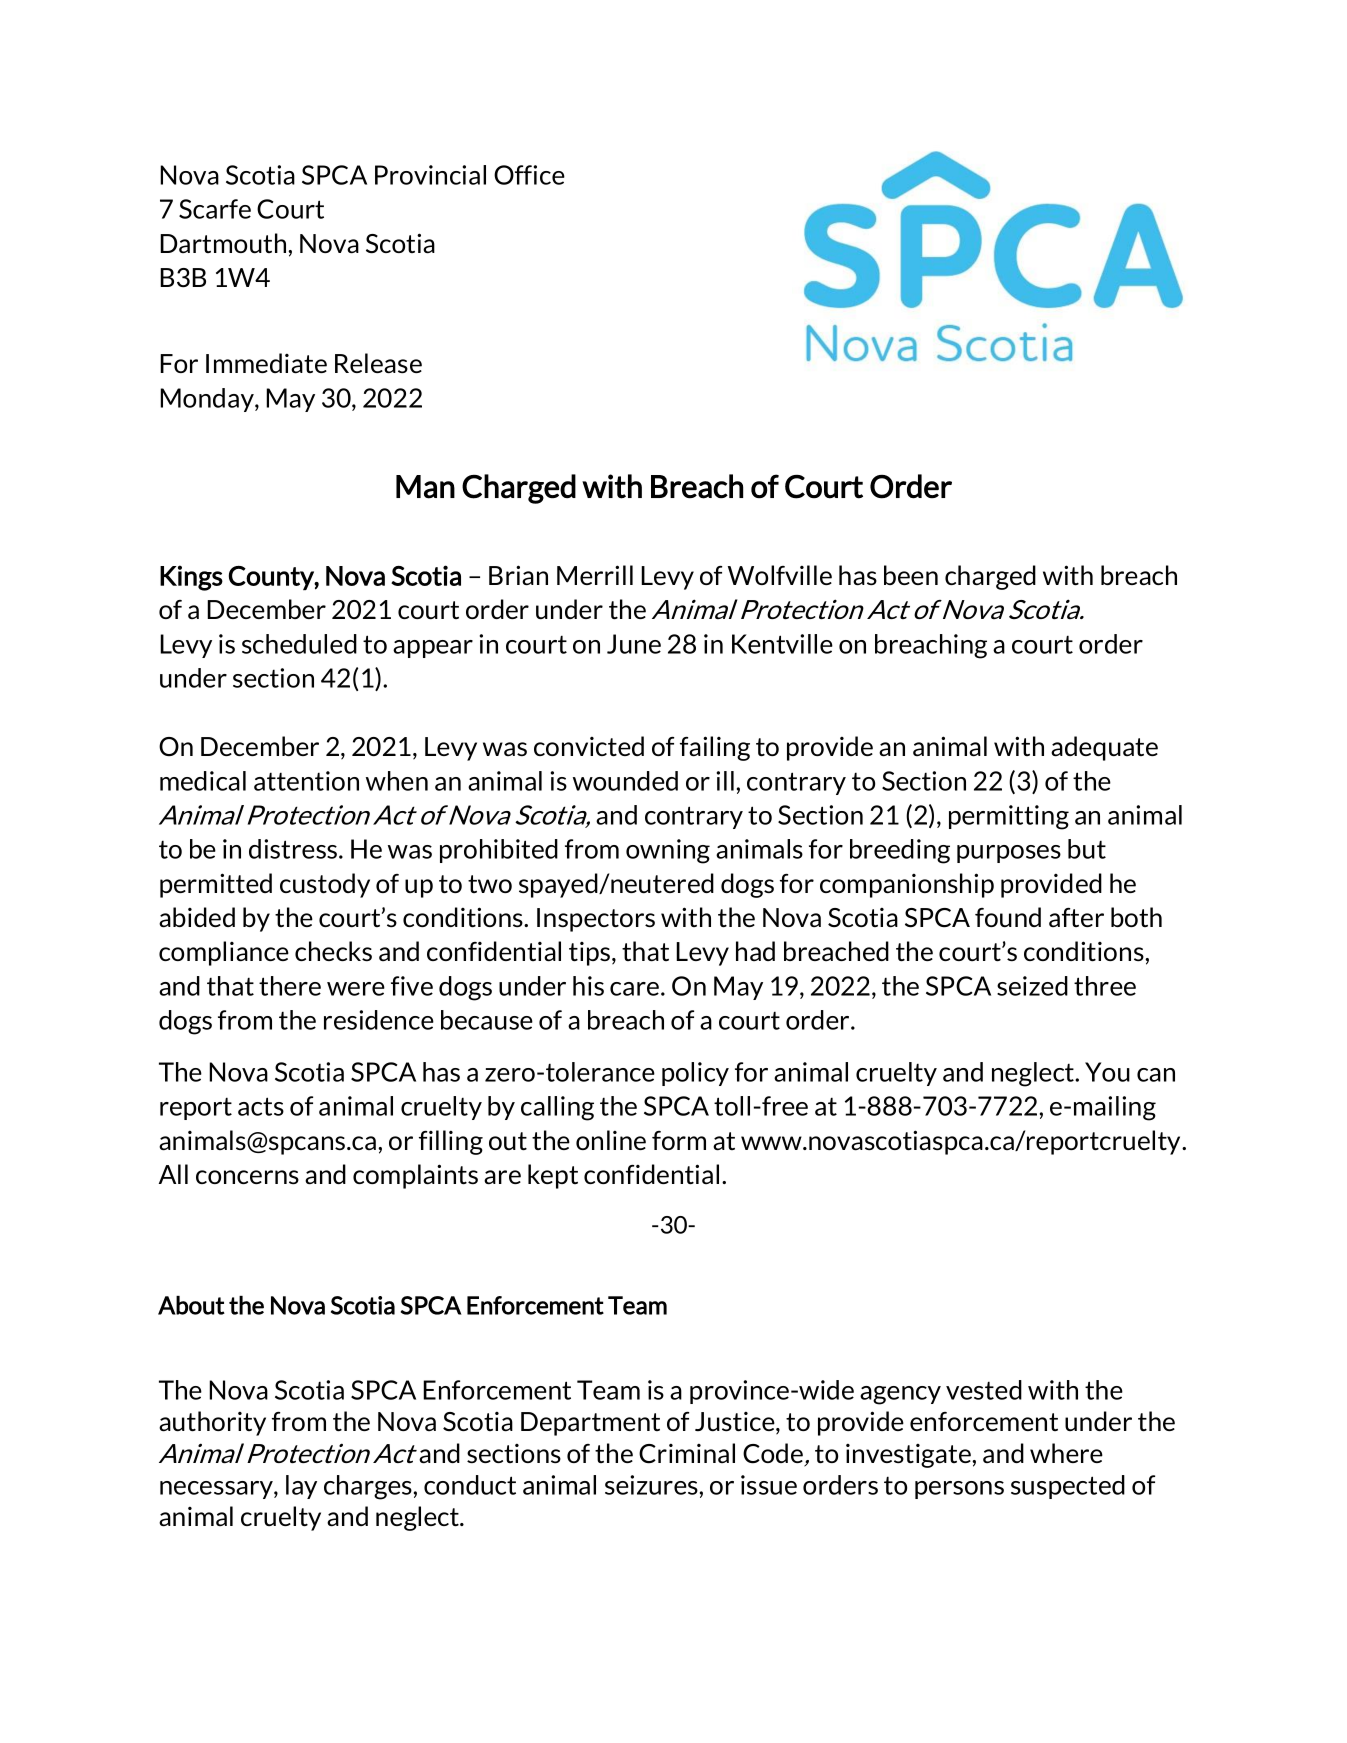 The image size is (1347, 1743). I want to click on adequate, so click(1104, 748).
